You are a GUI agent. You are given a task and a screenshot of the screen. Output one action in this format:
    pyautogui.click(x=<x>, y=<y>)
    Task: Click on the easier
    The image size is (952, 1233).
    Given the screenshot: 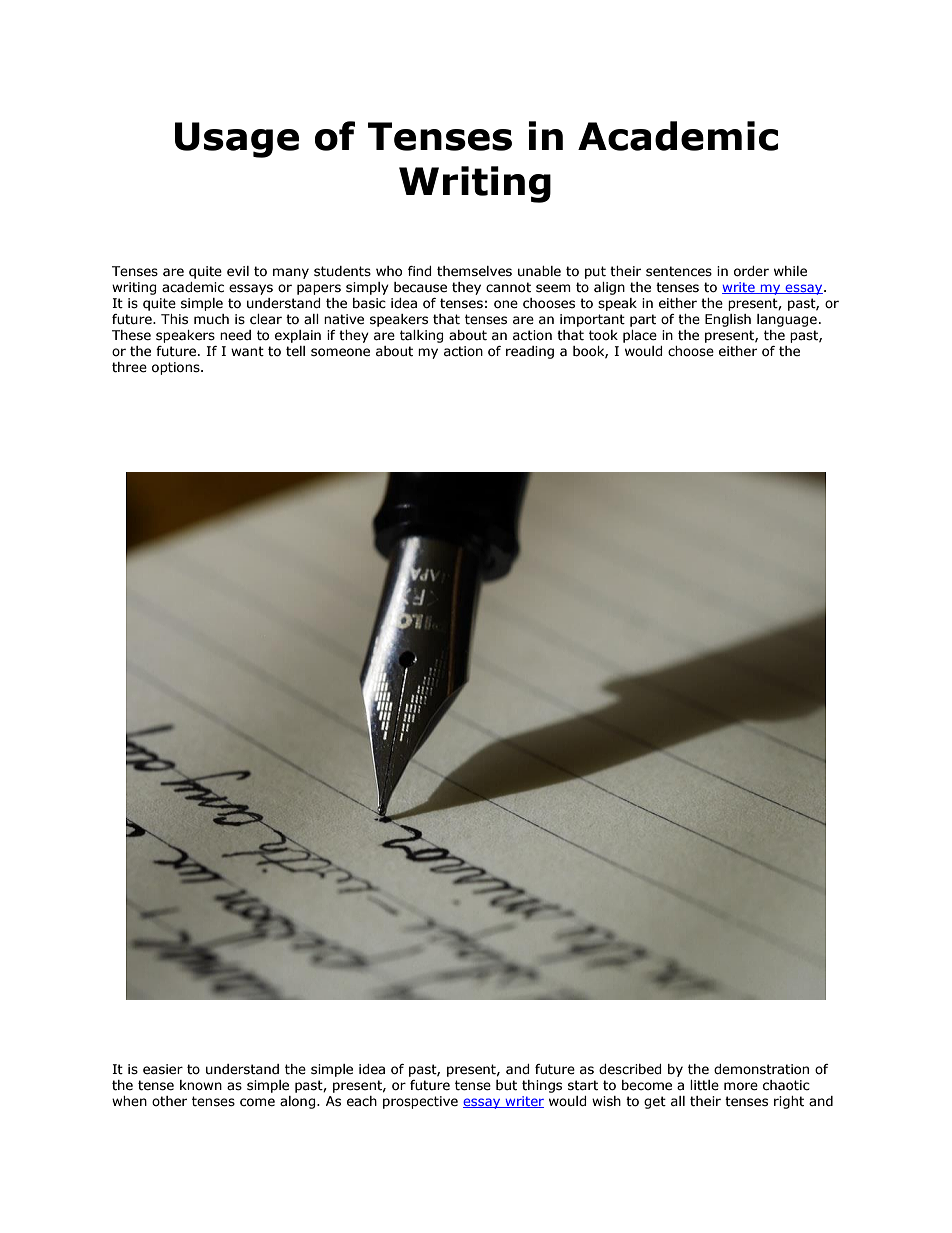 What is the action you would take?
    pyautogui.click(x=163, y=1069)
